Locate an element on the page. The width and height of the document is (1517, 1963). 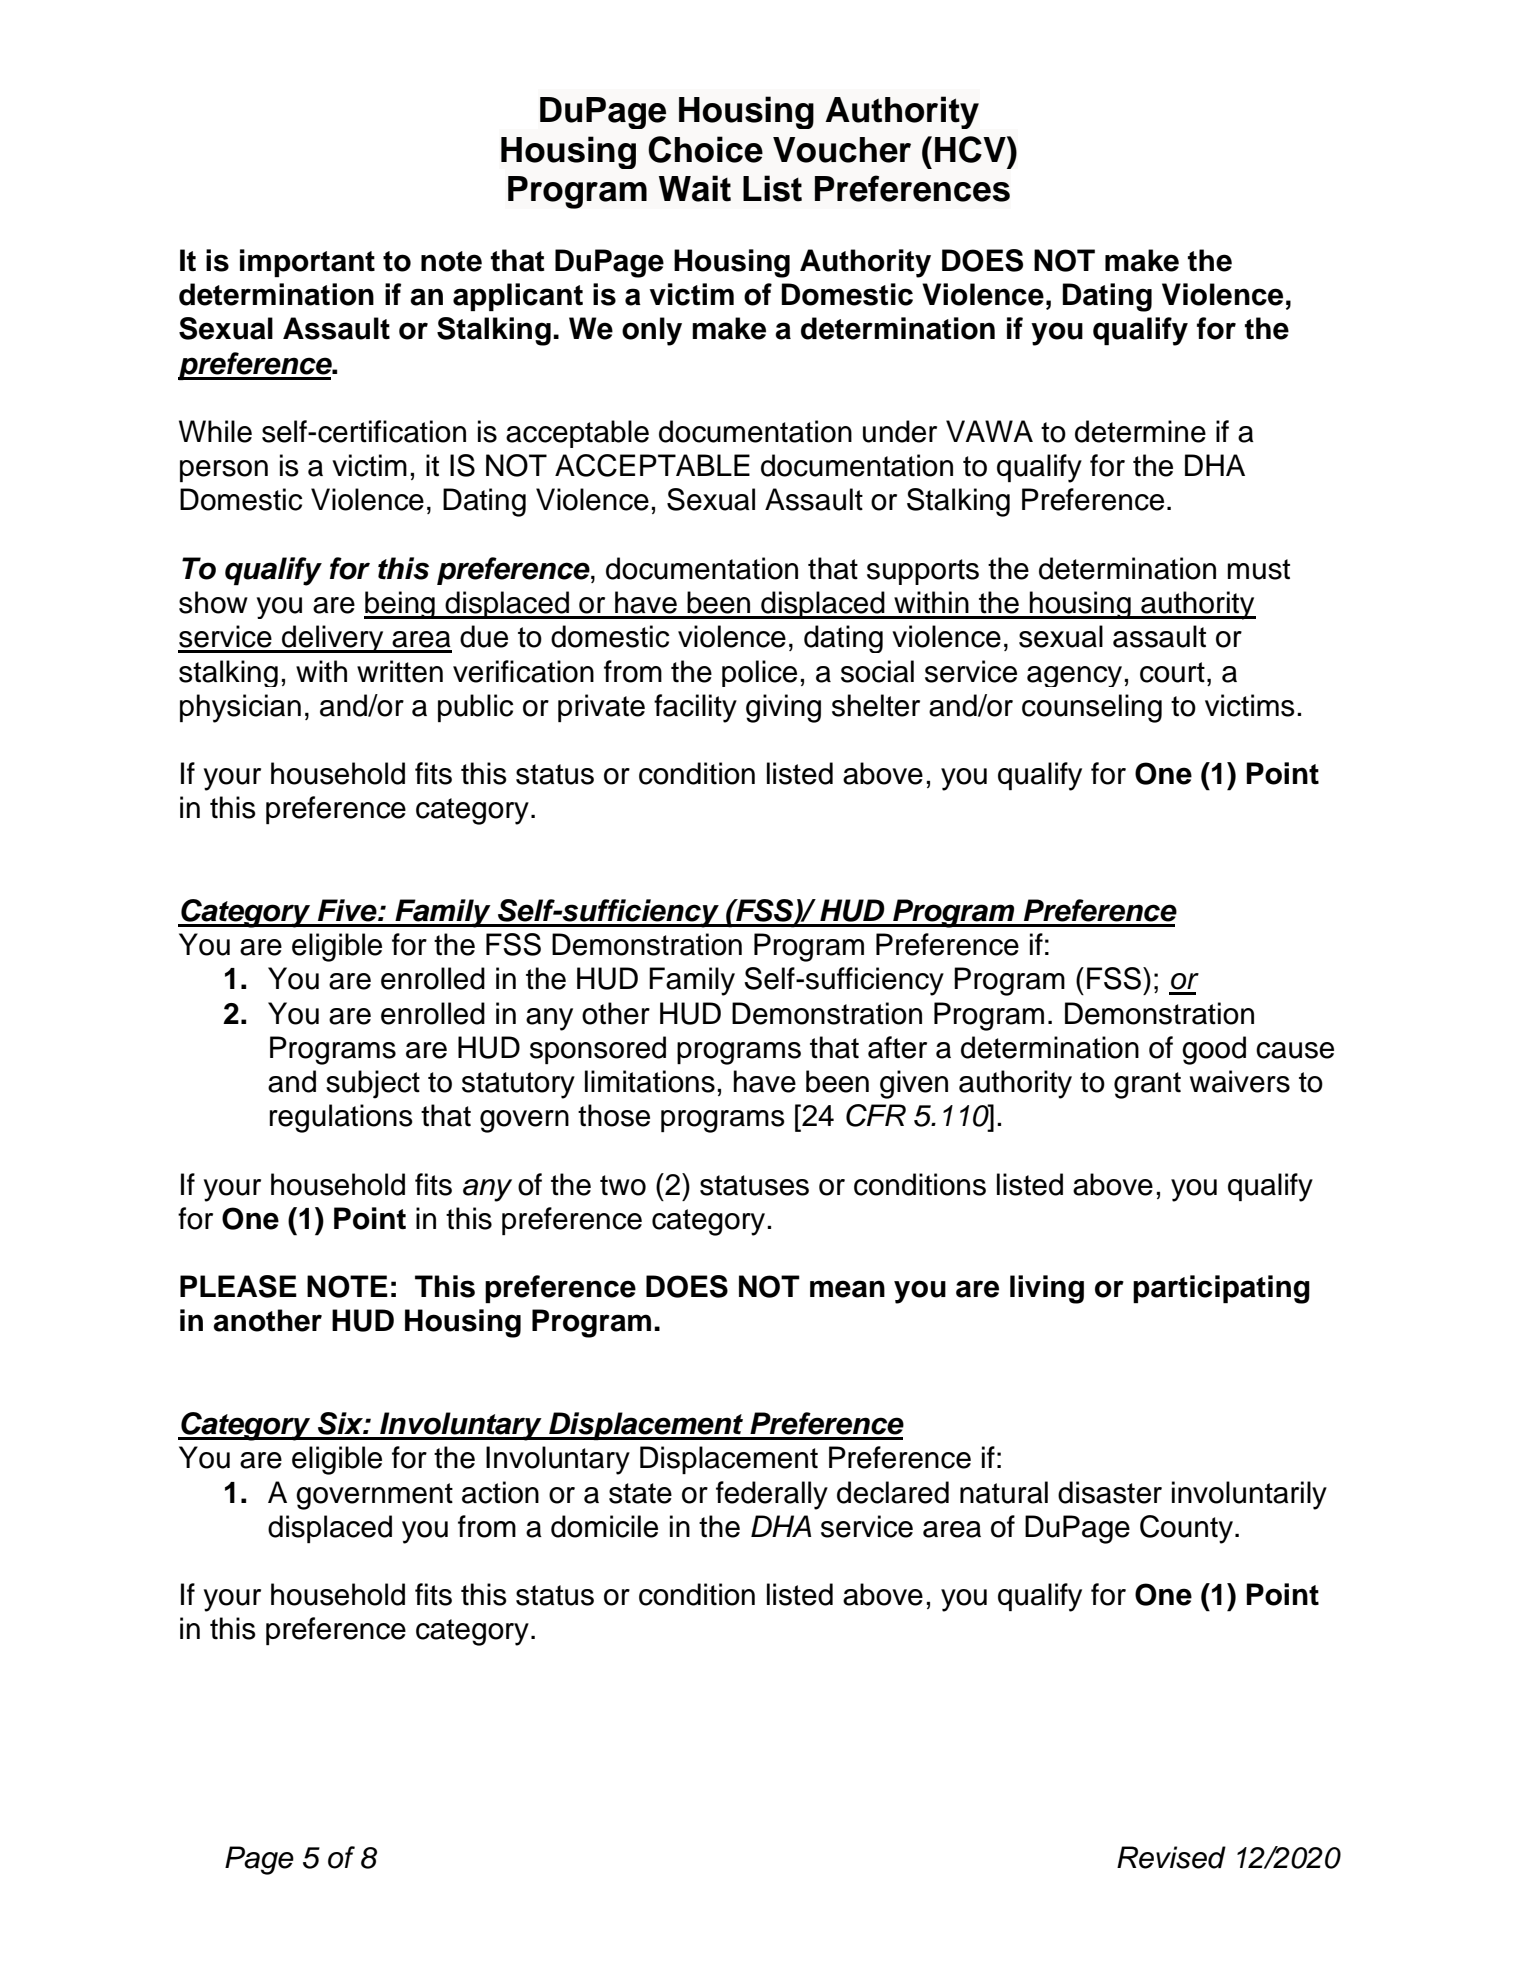
limitations is located at coordinates (650, 1081).
